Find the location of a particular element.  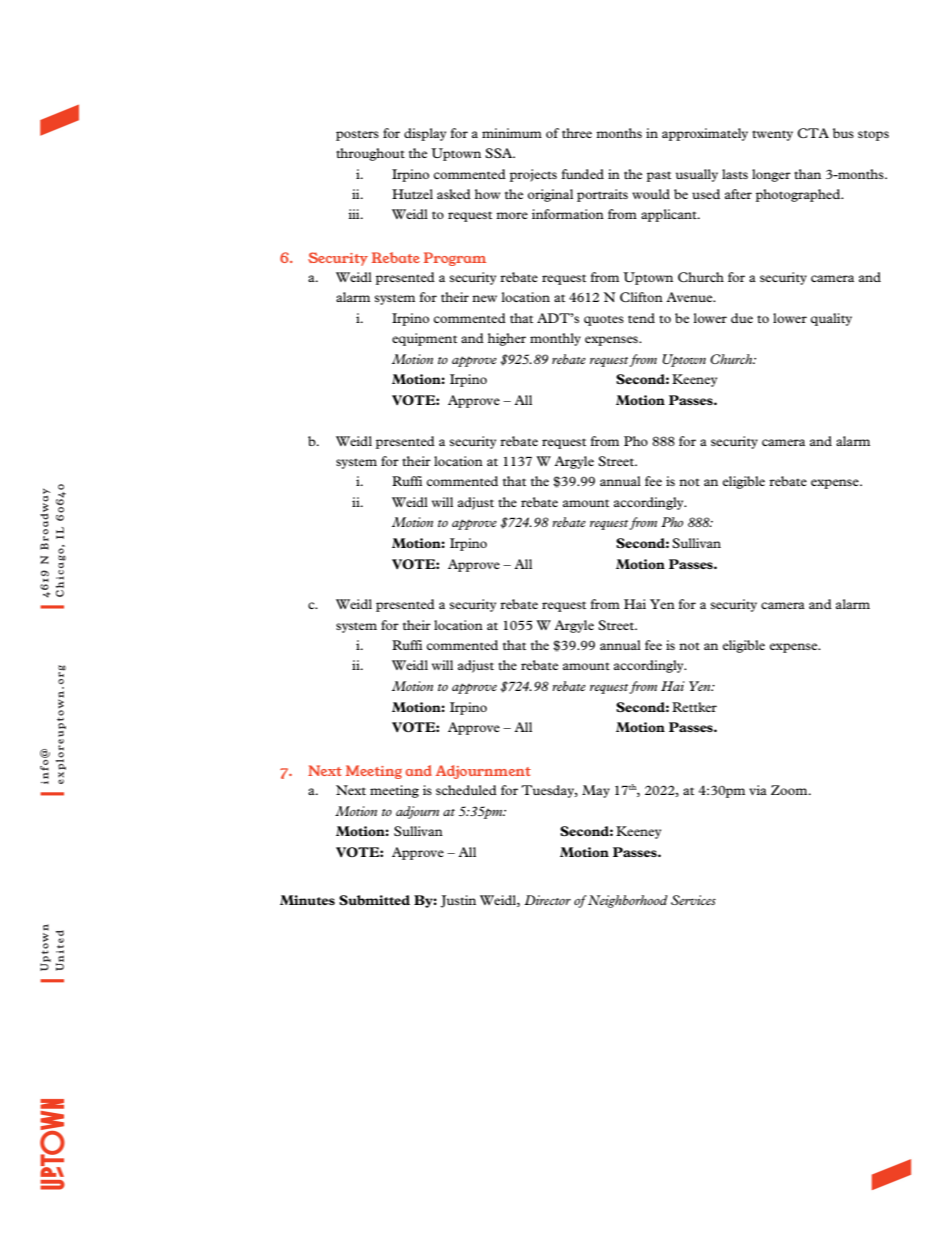

quality is located at coordinates (831, 319).
